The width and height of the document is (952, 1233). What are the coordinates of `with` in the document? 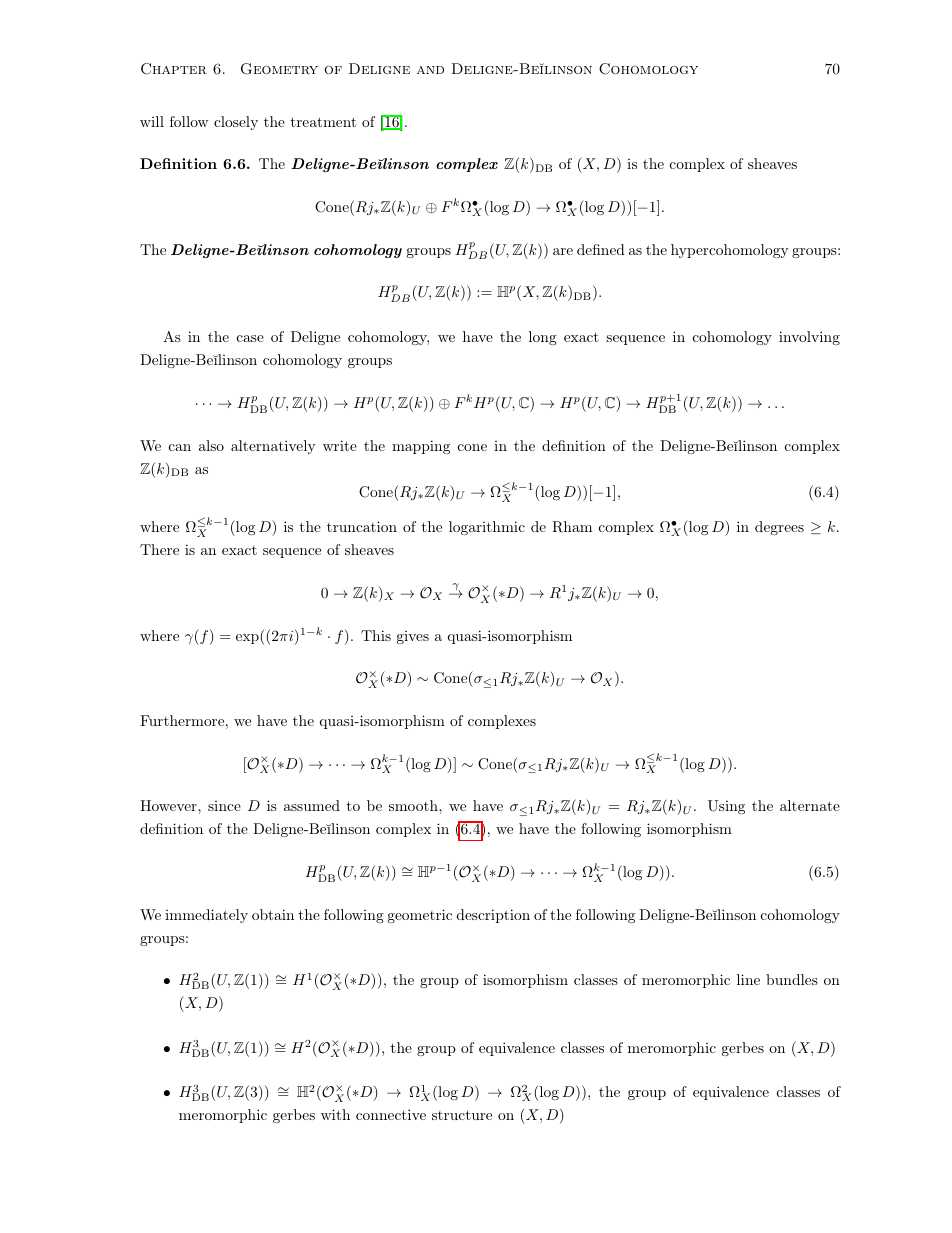 It's located at (335, 1114).
